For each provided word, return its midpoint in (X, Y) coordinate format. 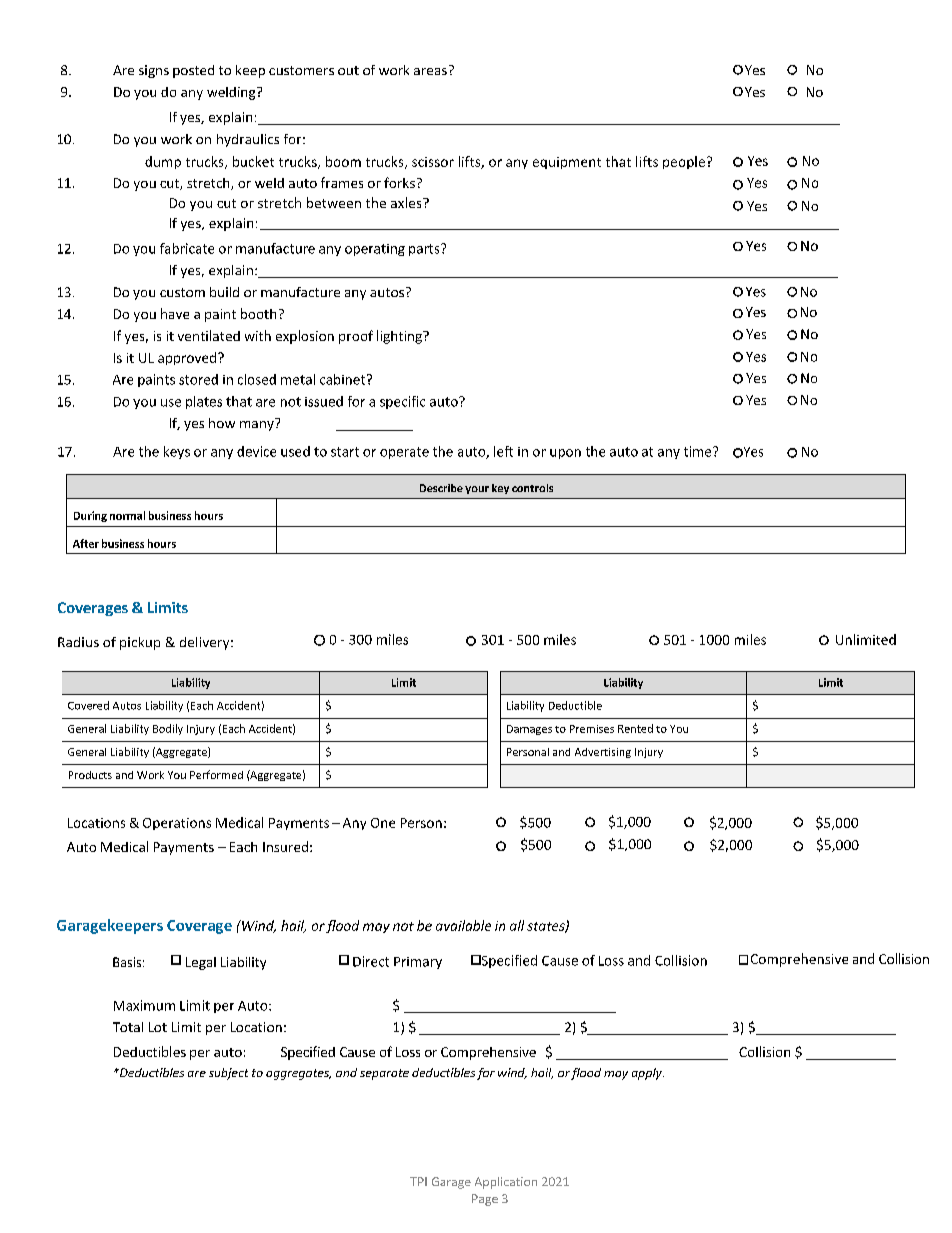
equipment (567, 163)
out (348, 70)
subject (228, 1074)
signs (154, 71)
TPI (418, 1181)
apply (648, 1074)
